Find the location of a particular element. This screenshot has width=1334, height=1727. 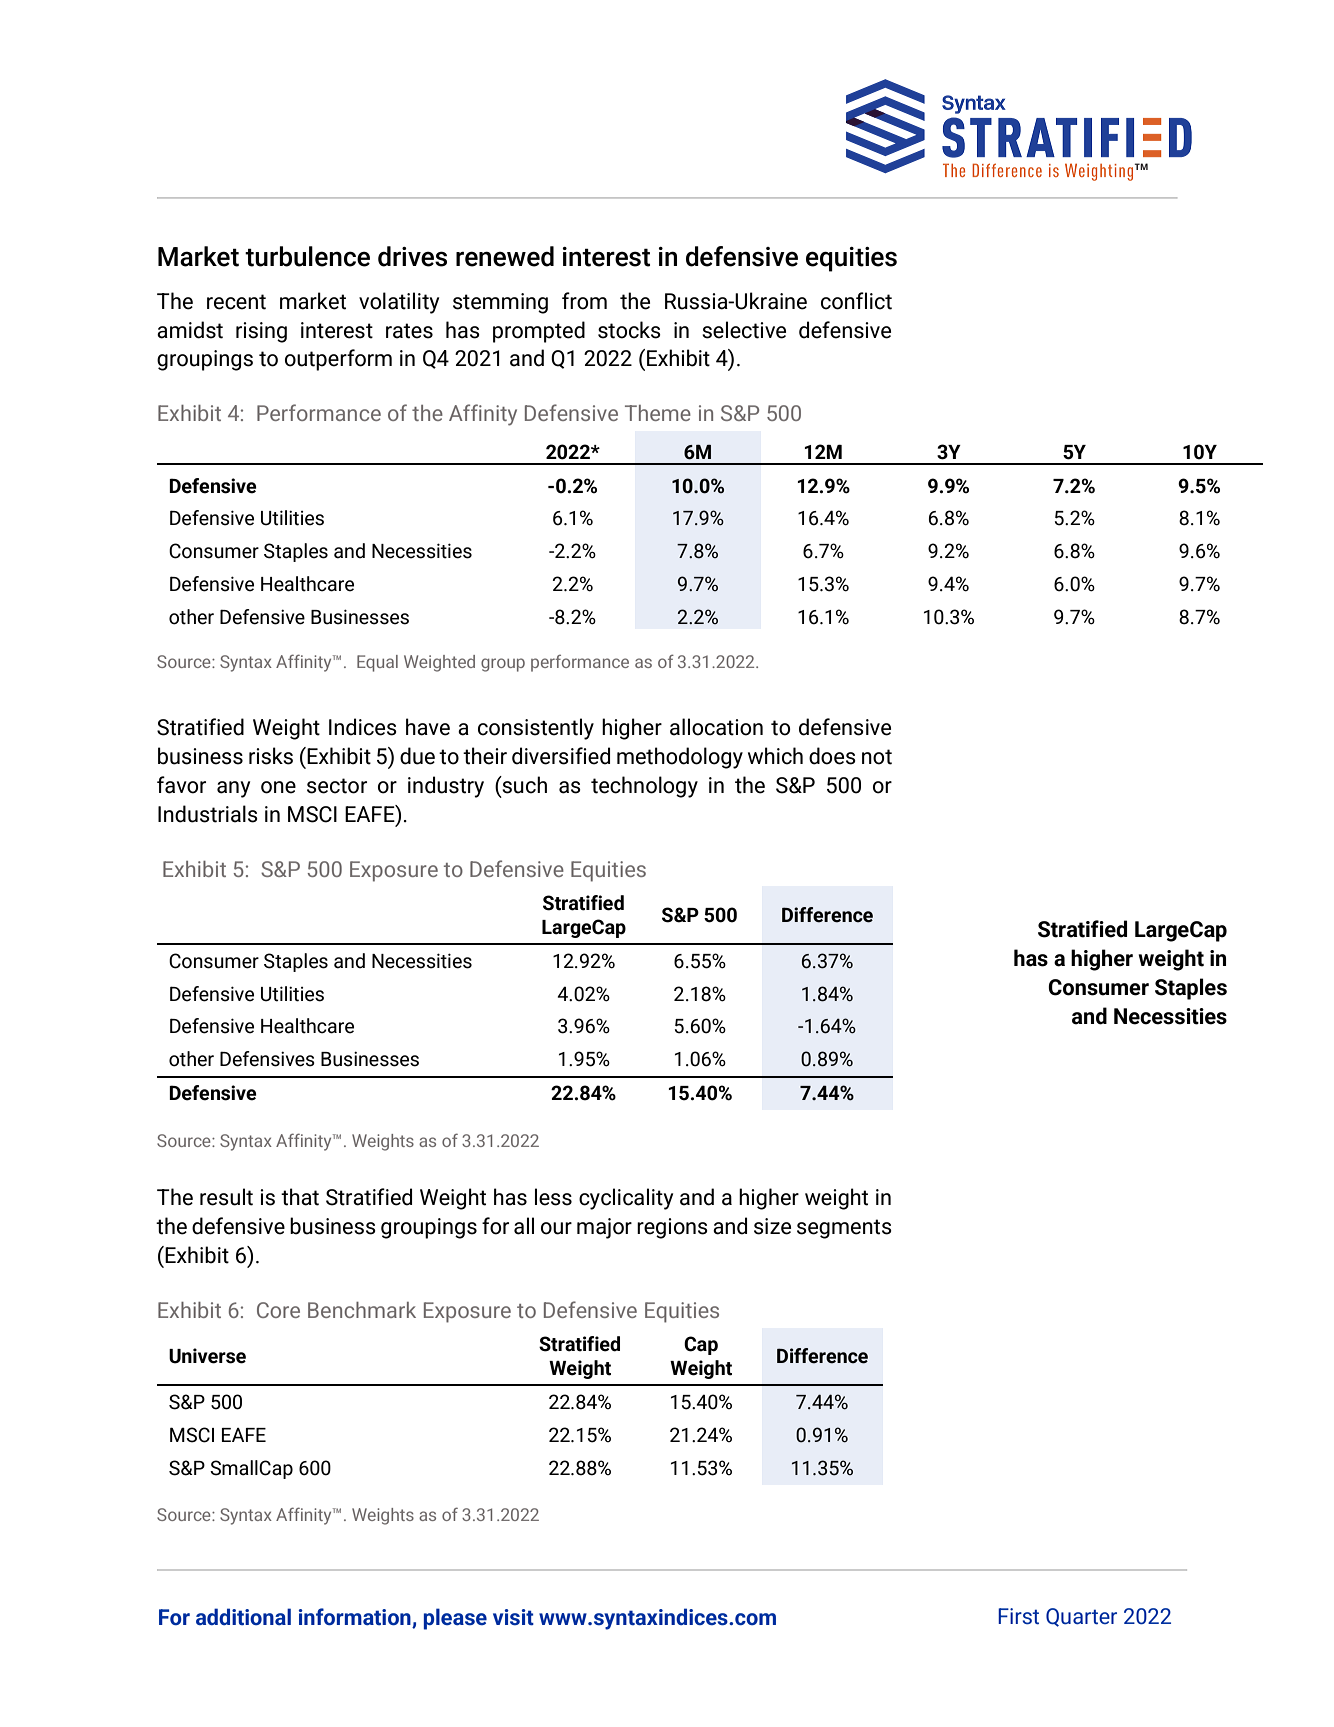

Theme is located at coordinates (658, 413).
